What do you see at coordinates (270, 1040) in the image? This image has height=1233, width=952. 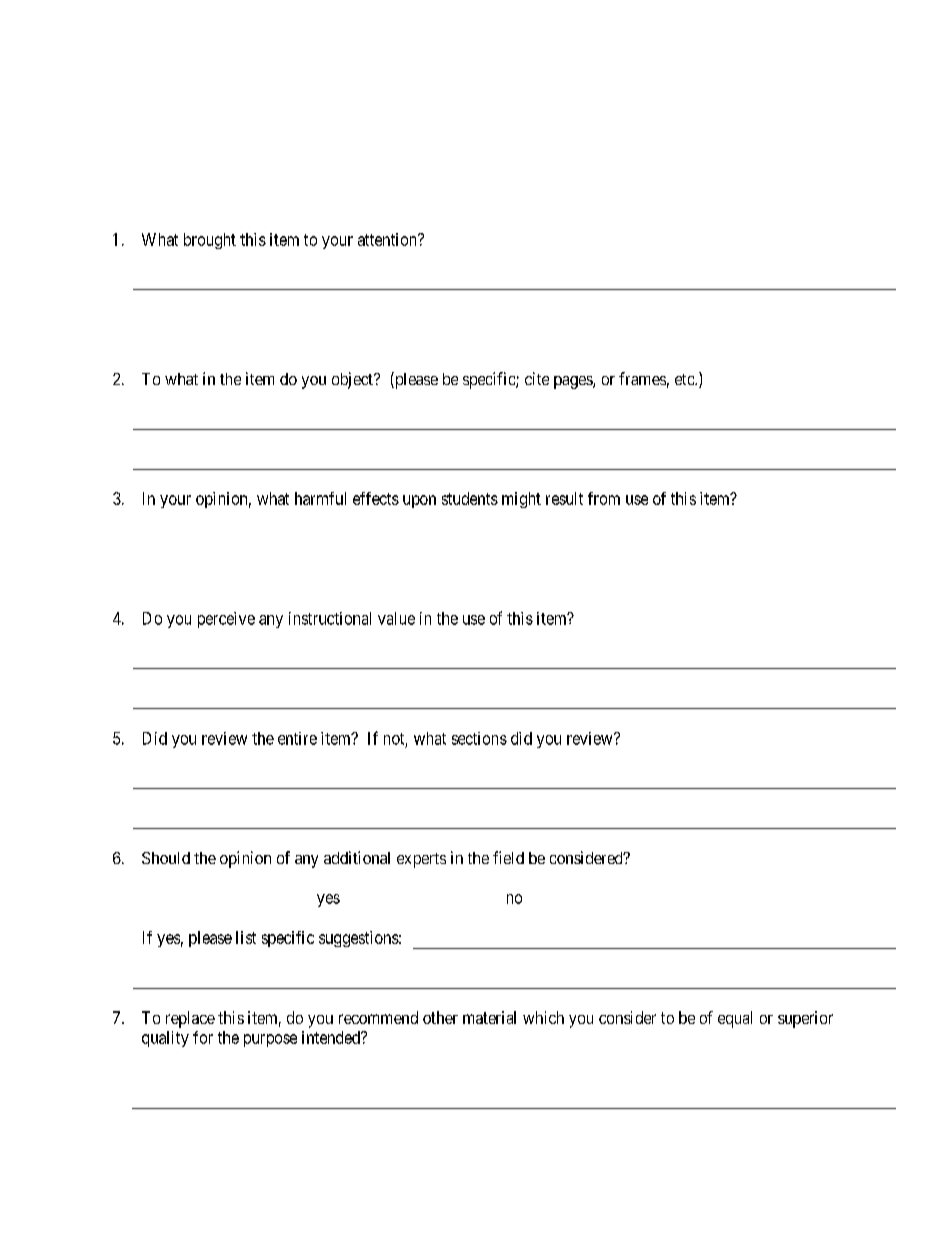 I see `purpose` at bounding box center [270, 1040].
